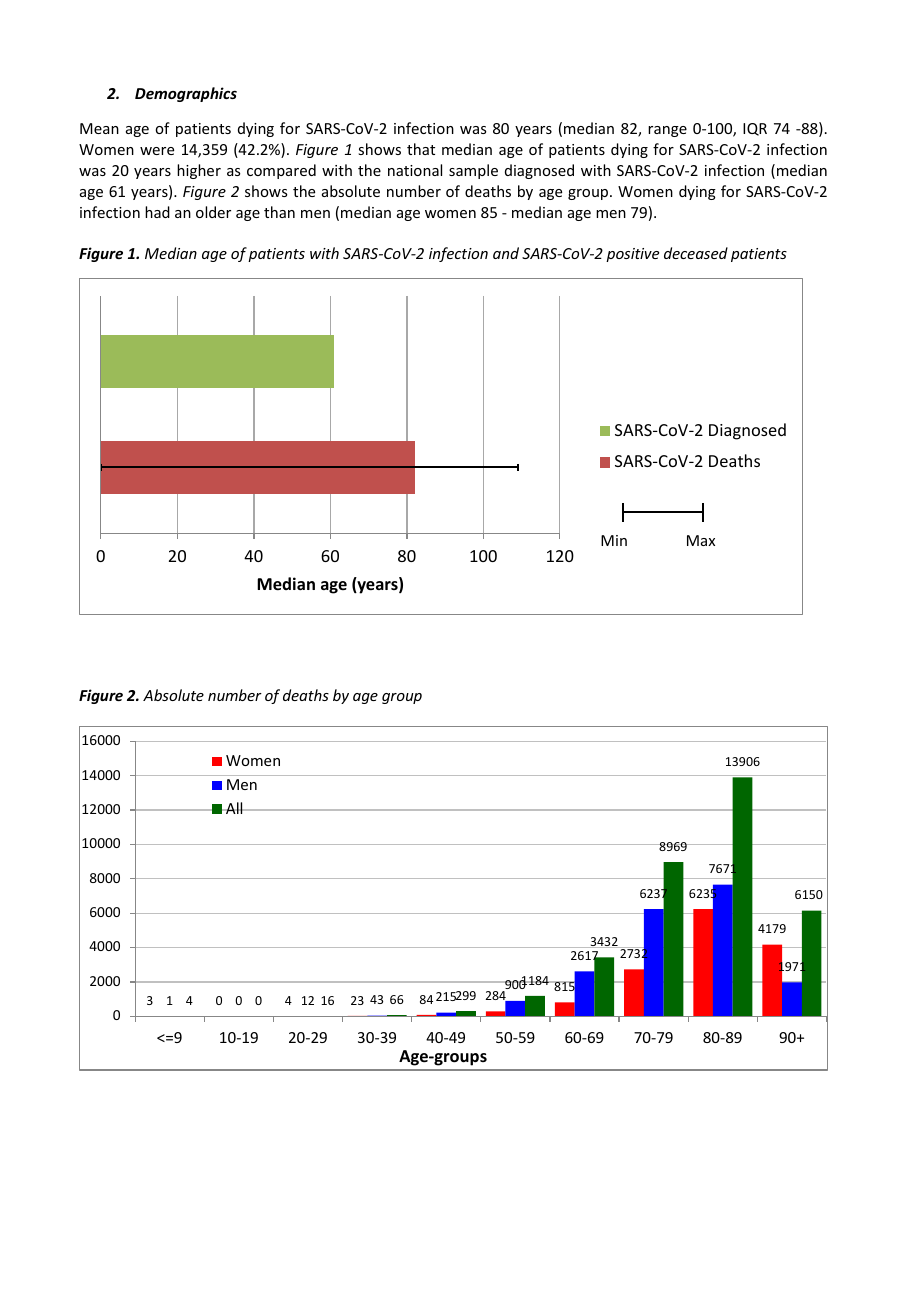 The image size is (924, 1307). Describe the element at coordinates (199, 171) in the screenshot. I see `higher` at that location.
